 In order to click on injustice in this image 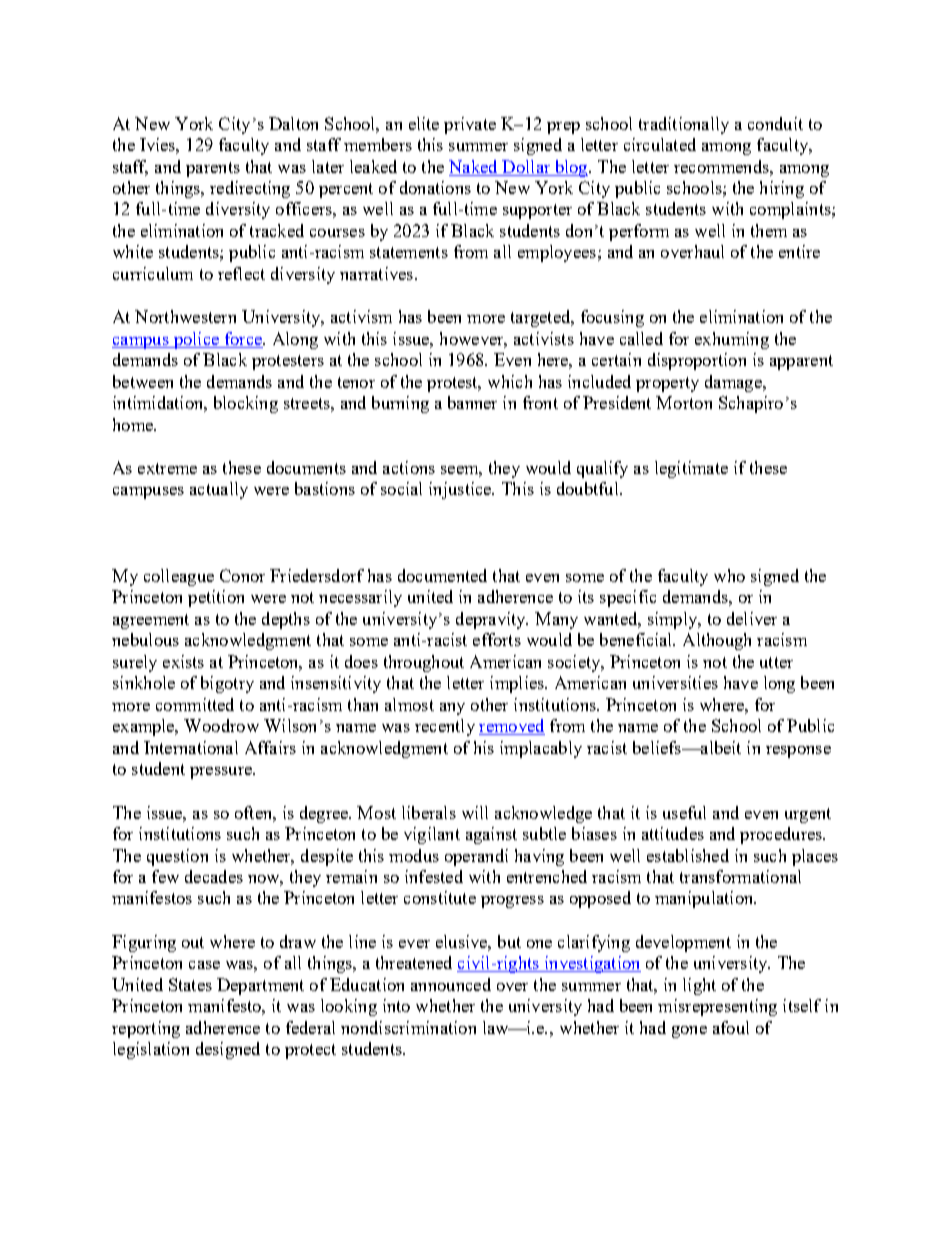, I will do `click(461, 490)`.
